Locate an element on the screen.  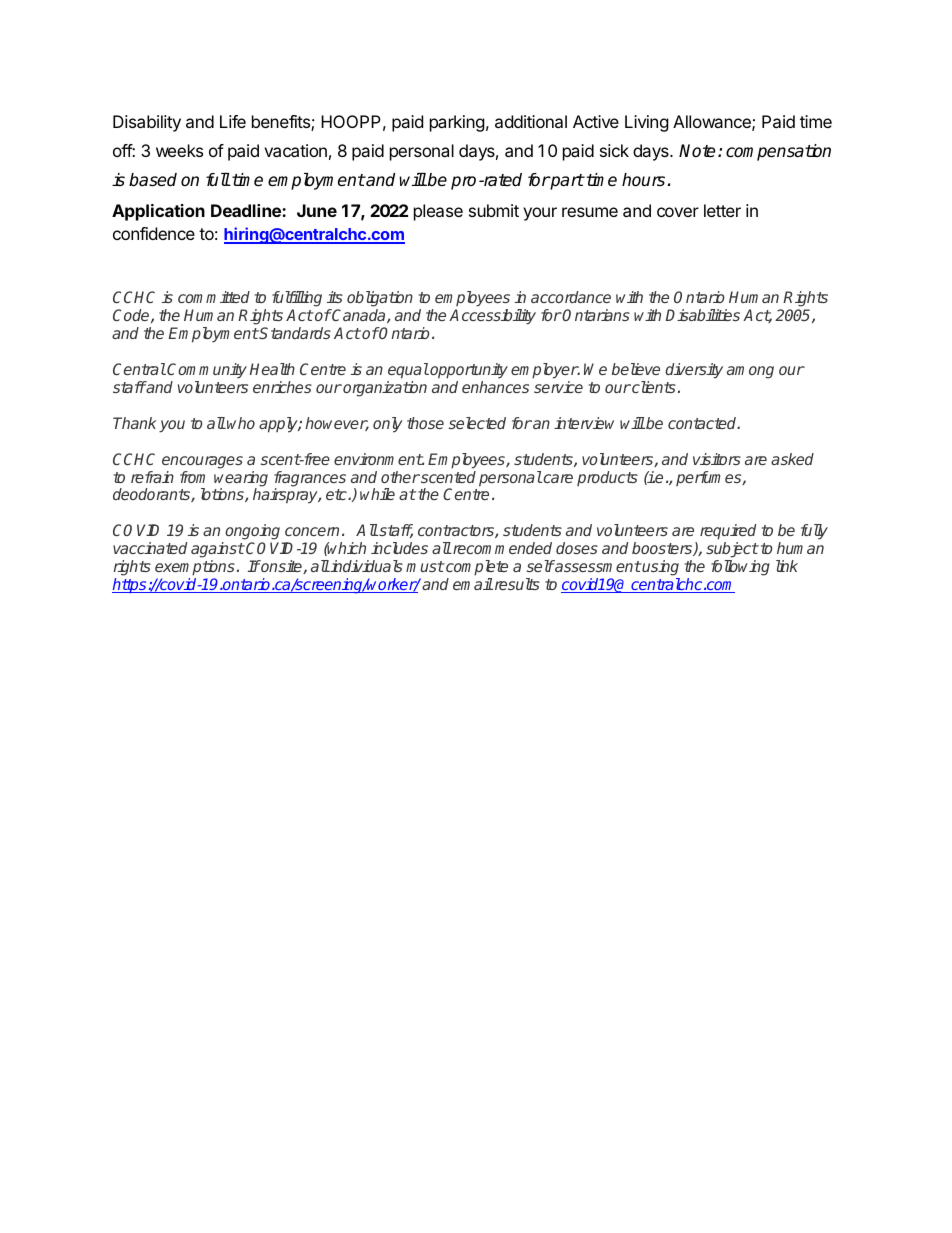
opportunity is located at coordinates (468, 371).
